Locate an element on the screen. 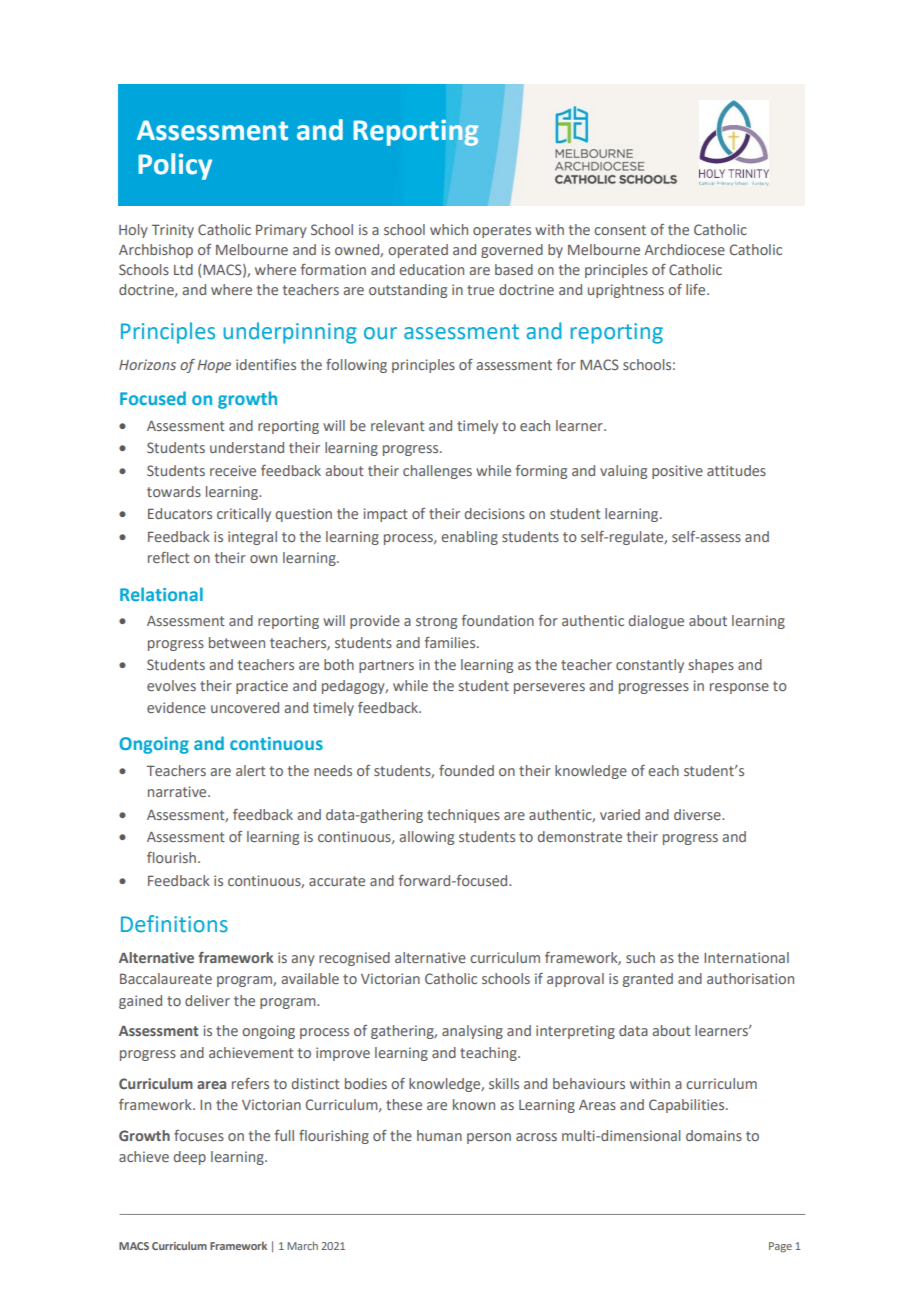  allowing is located at coordinates (427, 838).
